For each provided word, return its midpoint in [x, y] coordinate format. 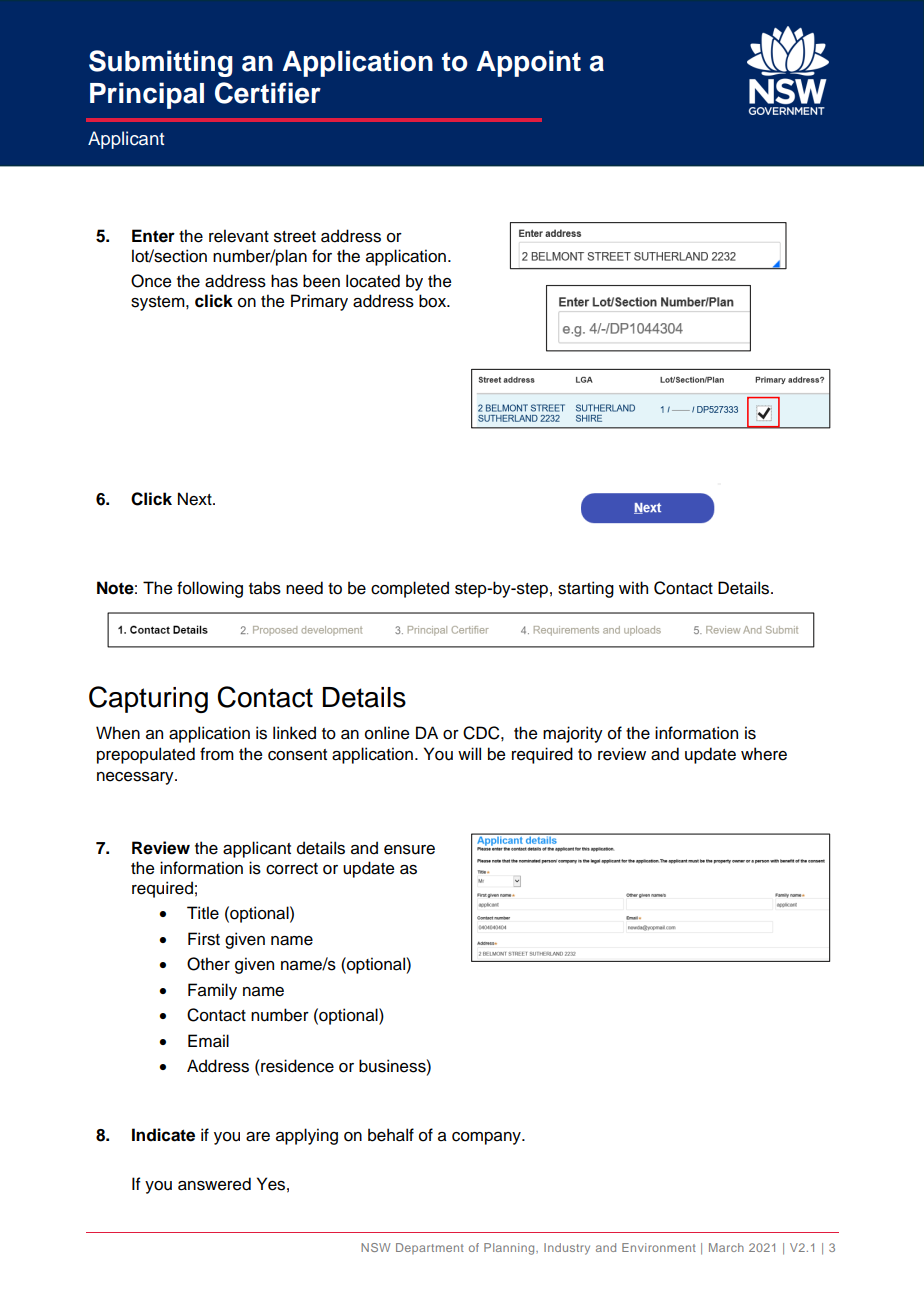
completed [410, 589]
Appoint [528, 63]
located [373, 281]
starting [586, 589]
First [204, 939]
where [764, 754]
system [159, 303]
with [633, 587]
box [434, 301]
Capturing [148, 699]
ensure [409, 850]
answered [214, 1184]
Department [430, 1248]
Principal [147, 95]
